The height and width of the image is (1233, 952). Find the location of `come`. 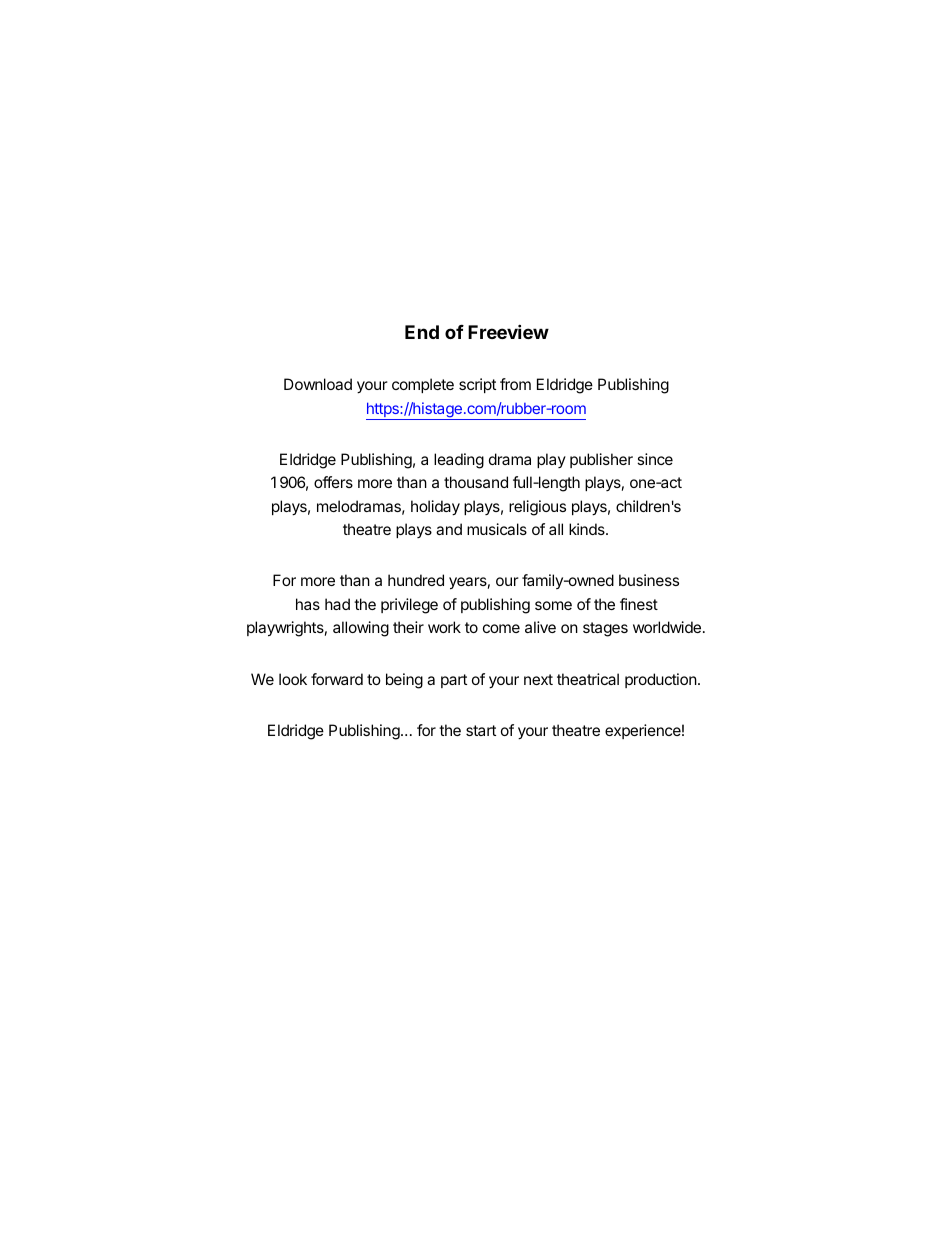

come is located at coordinates (501, 628).
